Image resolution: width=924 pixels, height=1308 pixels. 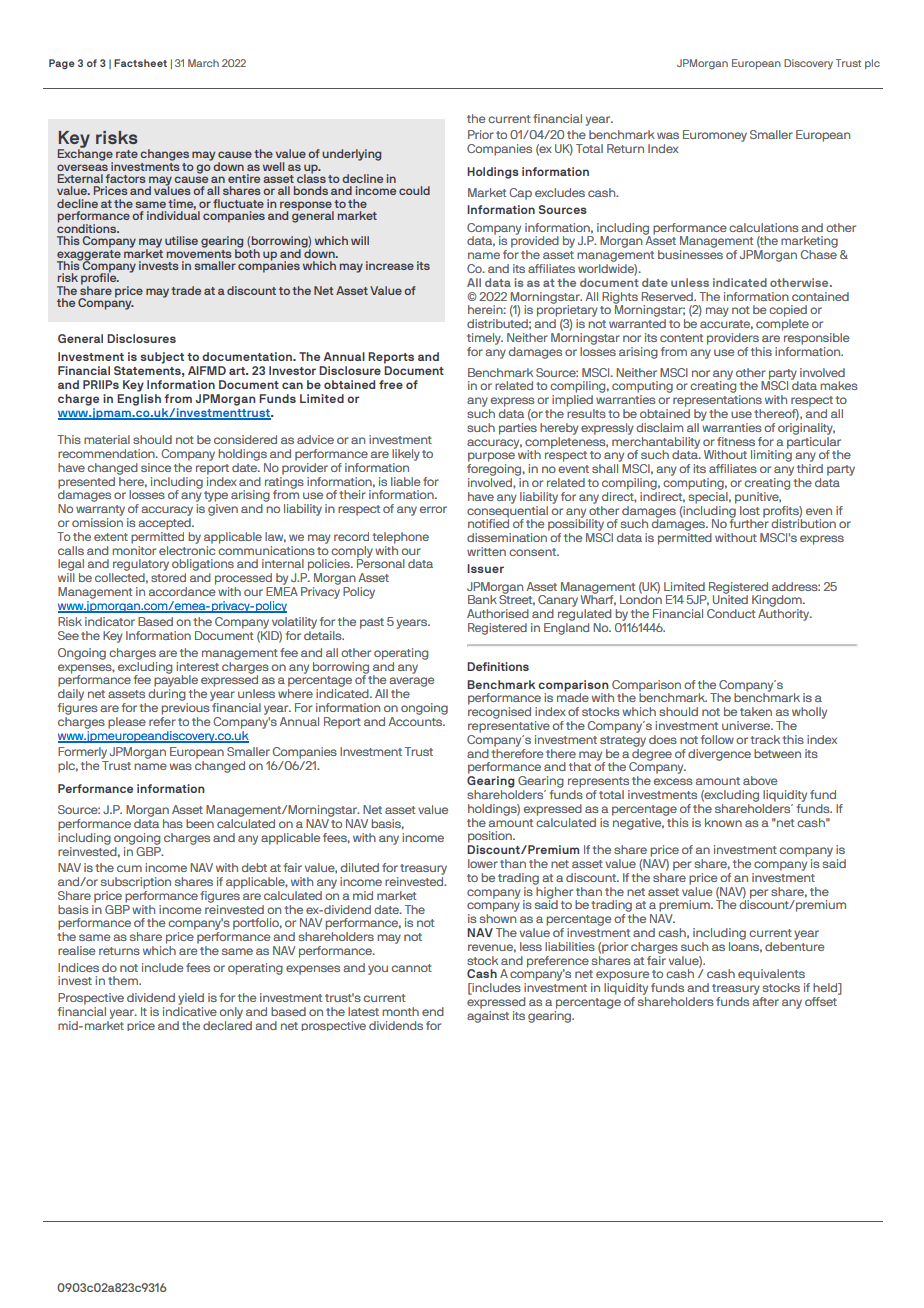 I want to click on purpose, so click(x=491, y=457).
